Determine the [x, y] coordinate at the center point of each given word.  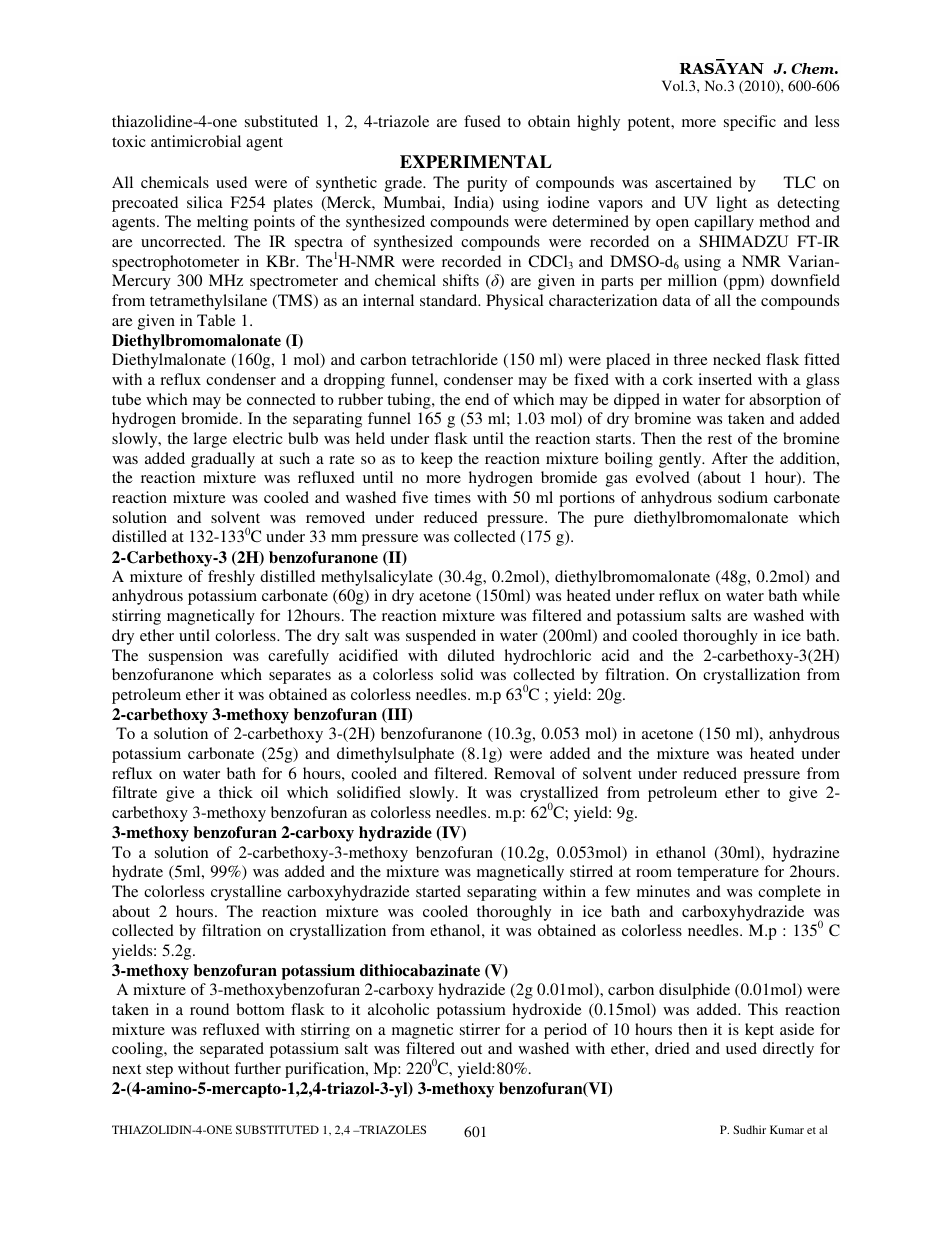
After [730, 458]
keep [437, 460]
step [159, 1071]
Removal [524, 773]
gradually [223, 460]
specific [750, 123]
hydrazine [806, 854]
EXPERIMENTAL [476, 162]
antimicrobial [196, 141]
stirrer [480, 1029]
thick [236, 792]
